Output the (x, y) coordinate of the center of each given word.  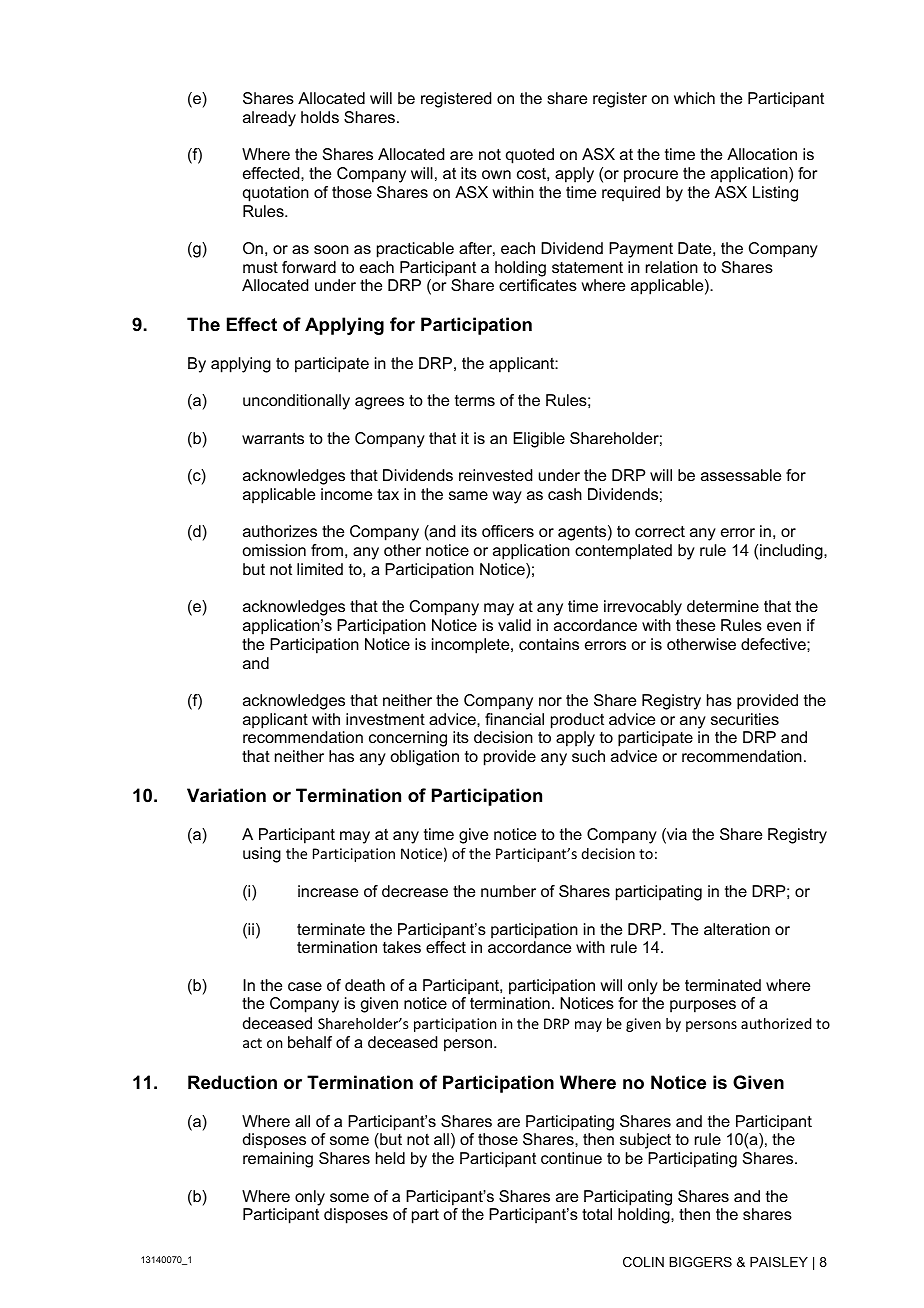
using (262, 855)
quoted (530, 156)
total (597, 1214)
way (507, 497)
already (269, 119)
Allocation (762, 154)
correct (660, 531)
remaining (278, 1160)
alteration (737, 929)
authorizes (280, 531)
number (508, 891)
